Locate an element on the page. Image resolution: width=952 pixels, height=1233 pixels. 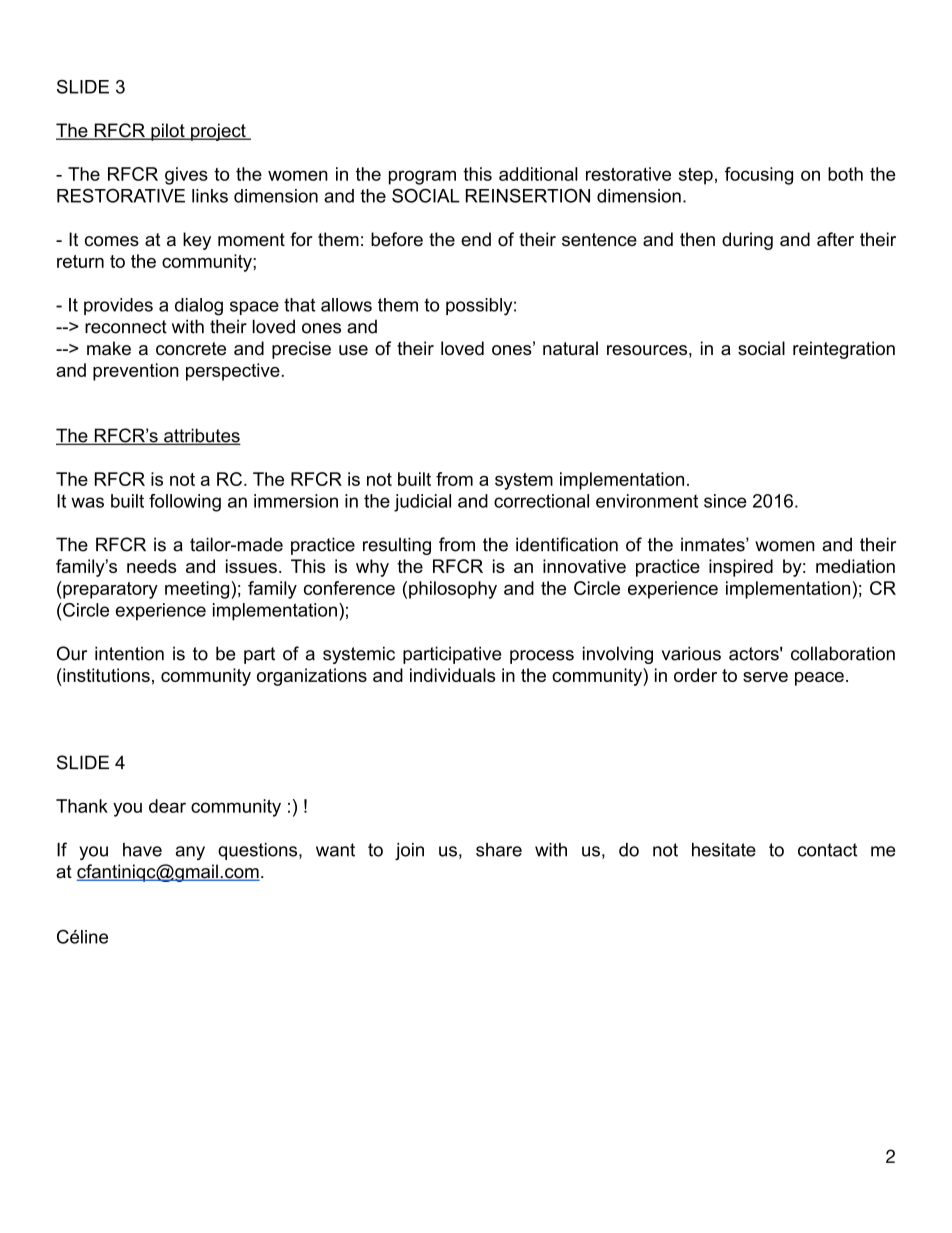
program is located at coordinates (422, 177).
